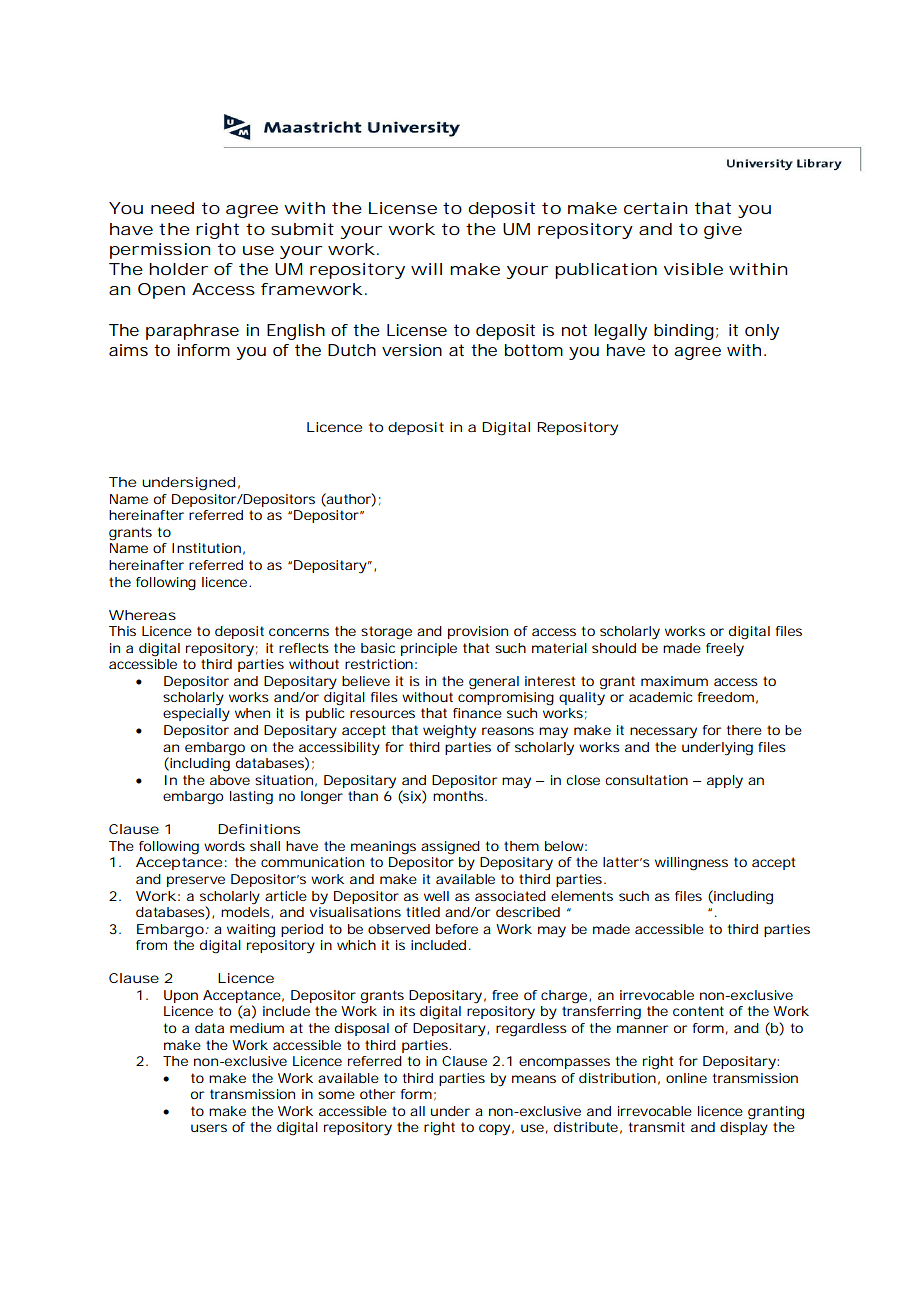  Describe the element at coordinates (192, 332) in the screenshot. I see `paraphrase` at that location.
